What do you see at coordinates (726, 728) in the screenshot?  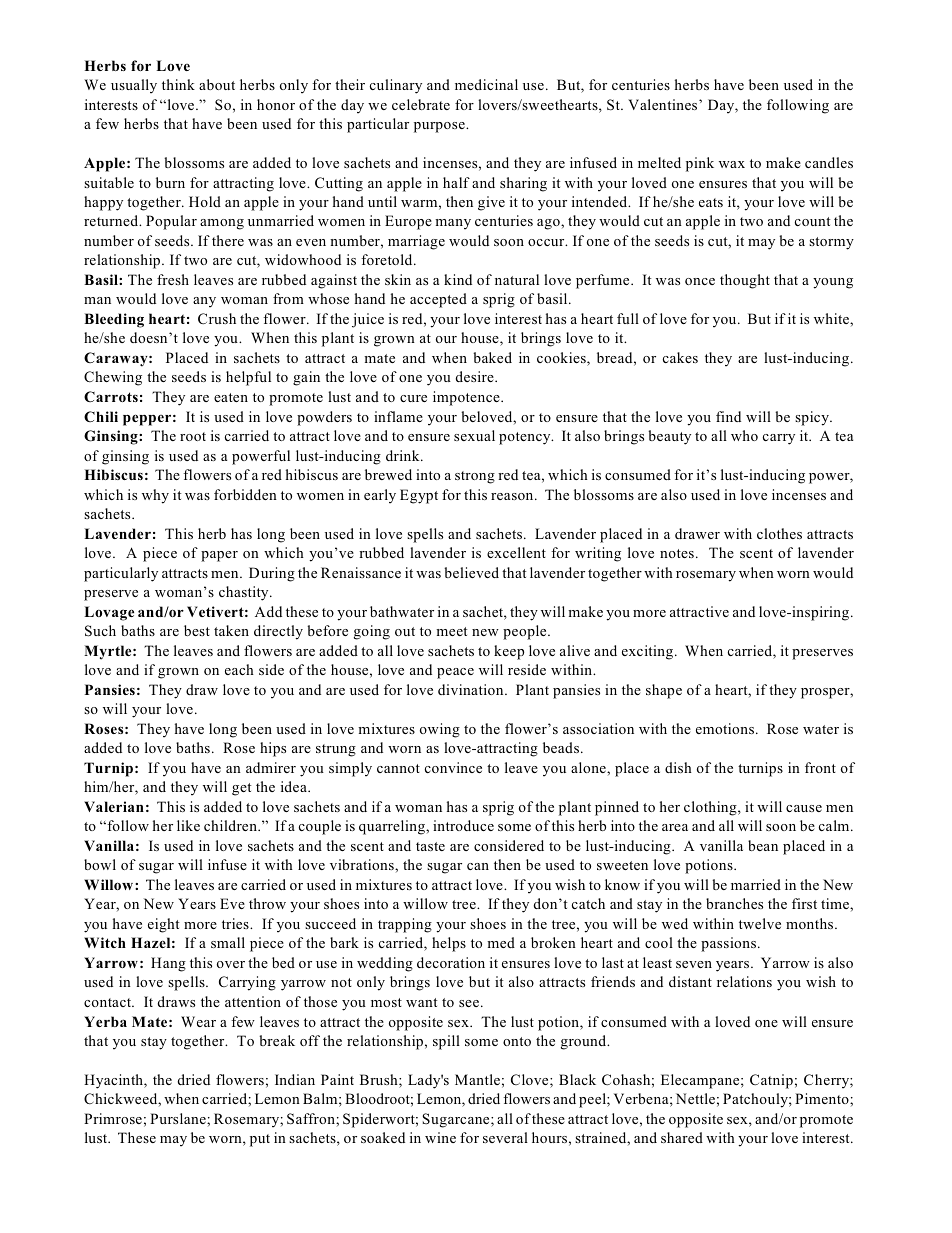 I see `emotions` at bounding box center [726, 728].
